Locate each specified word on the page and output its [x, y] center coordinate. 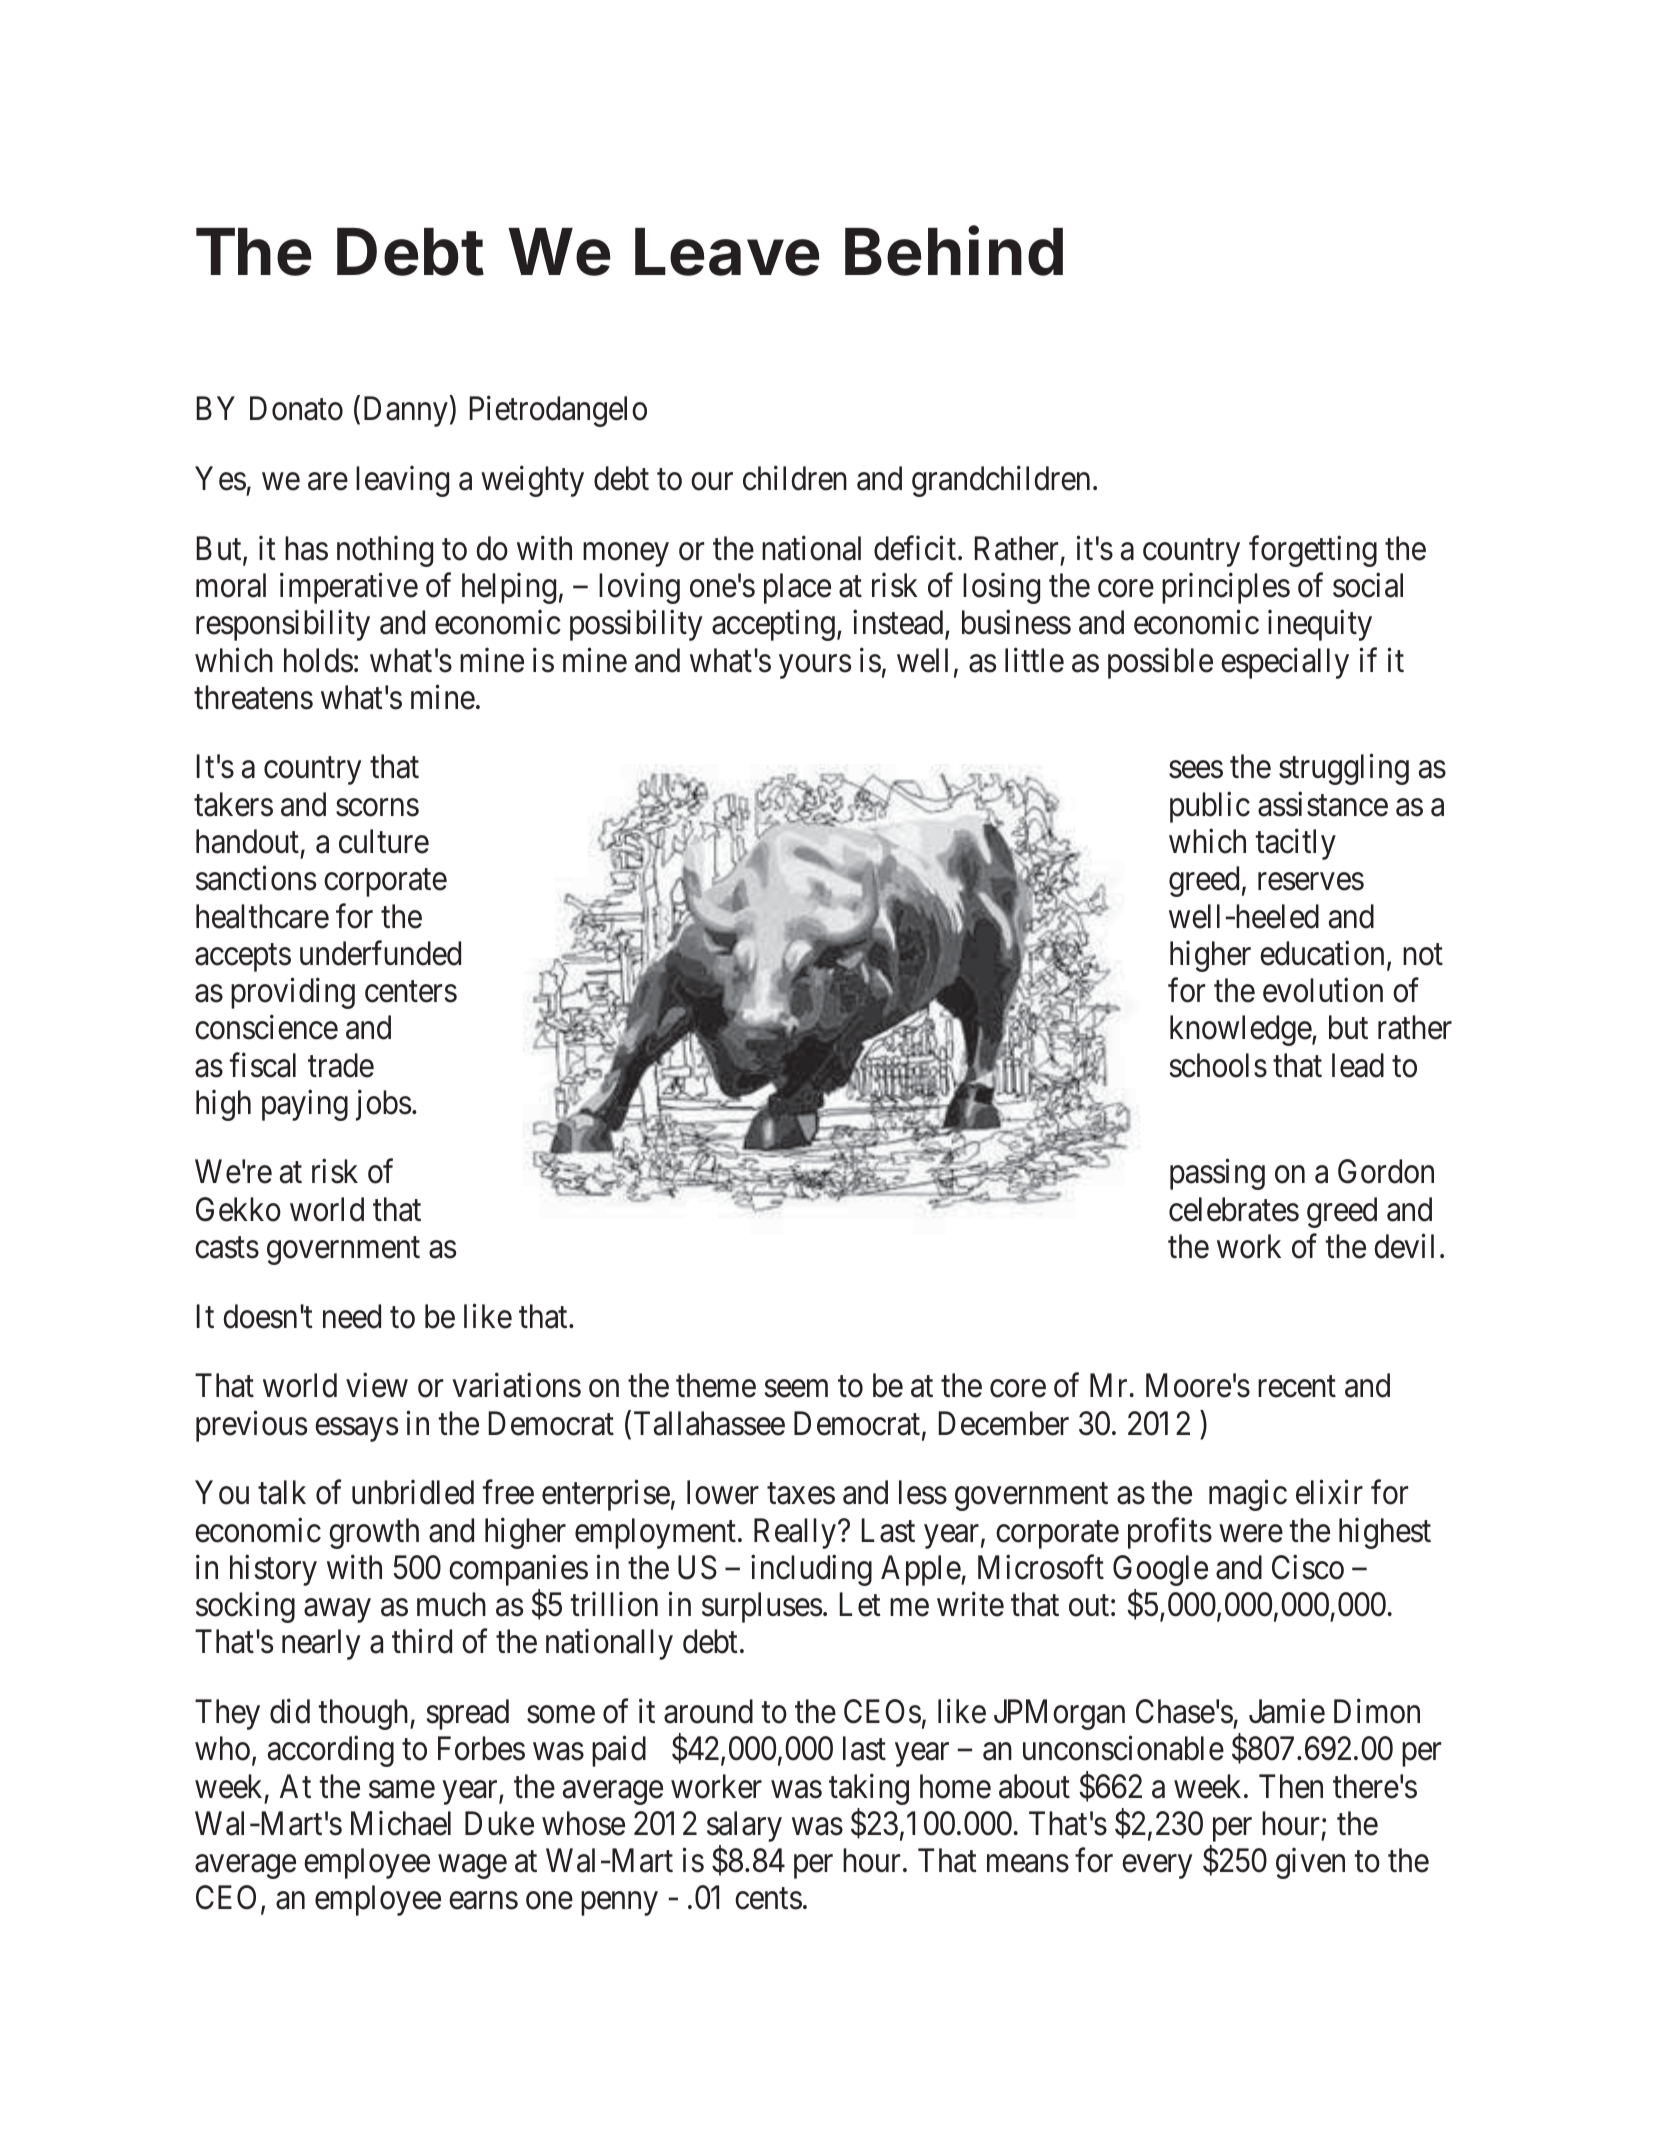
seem [796, 1389]
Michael [401, 1823]
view [377, 1385]
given [1310, 1863]
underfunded [380, 953]
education [1322, 953]
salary [744, 1826]
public [1210, 807]
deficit [916, 548]
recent [1297, 1387]
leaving [402, 481]
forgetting [1313, 551]
